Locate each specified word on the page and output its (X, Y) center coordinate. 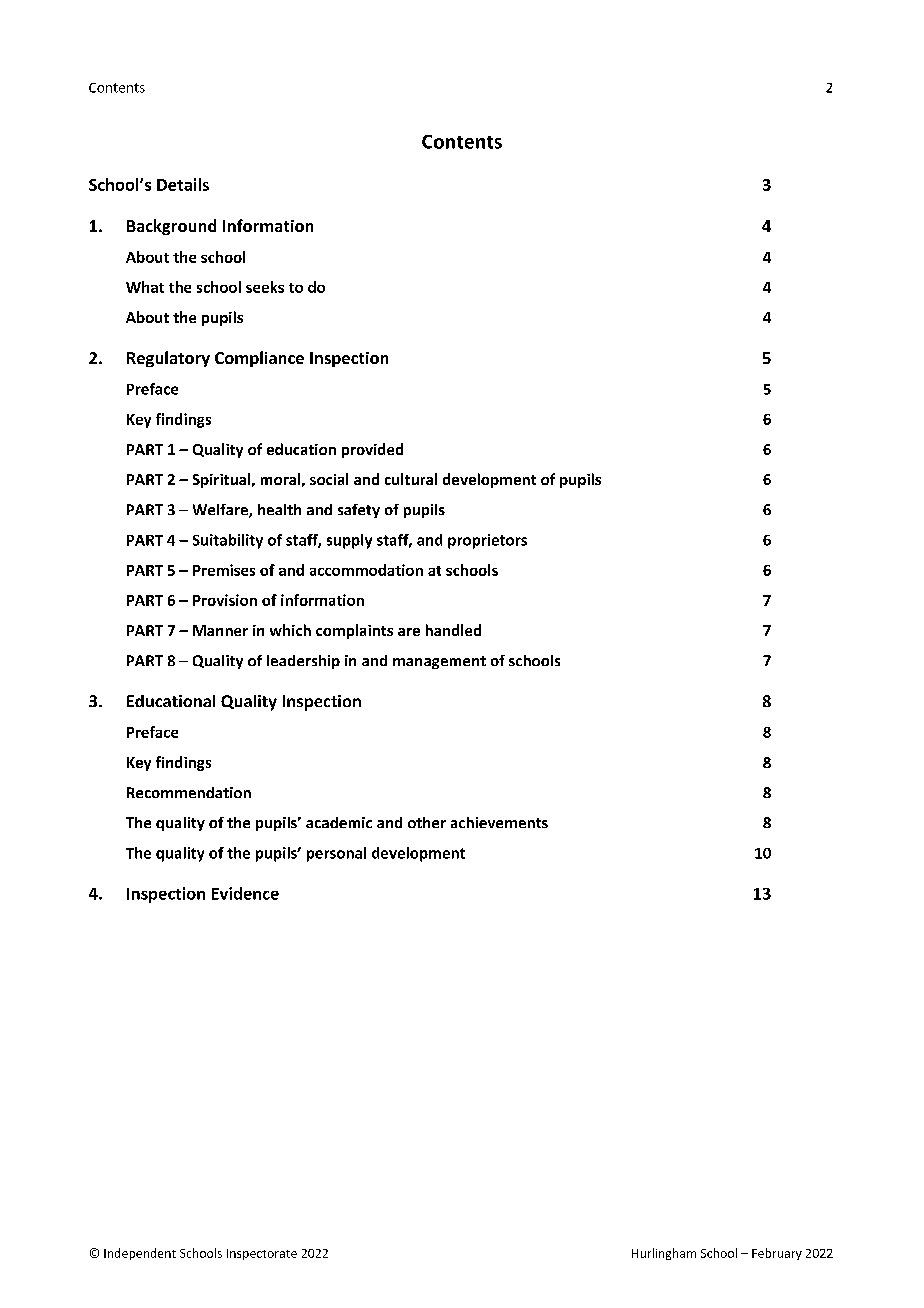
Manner (220, 630)
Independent (140, 1254)
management (439, 662)
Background (171, 227)
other (427, 822)
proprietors (487, 541)
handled (453, 630)
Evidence (245, 893)
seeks (265, 287)
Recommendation (189, 792)
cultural (411, 479)
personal (336, 854)
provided (372, 450)
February (777, 1254)
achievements (499, 822)
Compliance (259, 359)
